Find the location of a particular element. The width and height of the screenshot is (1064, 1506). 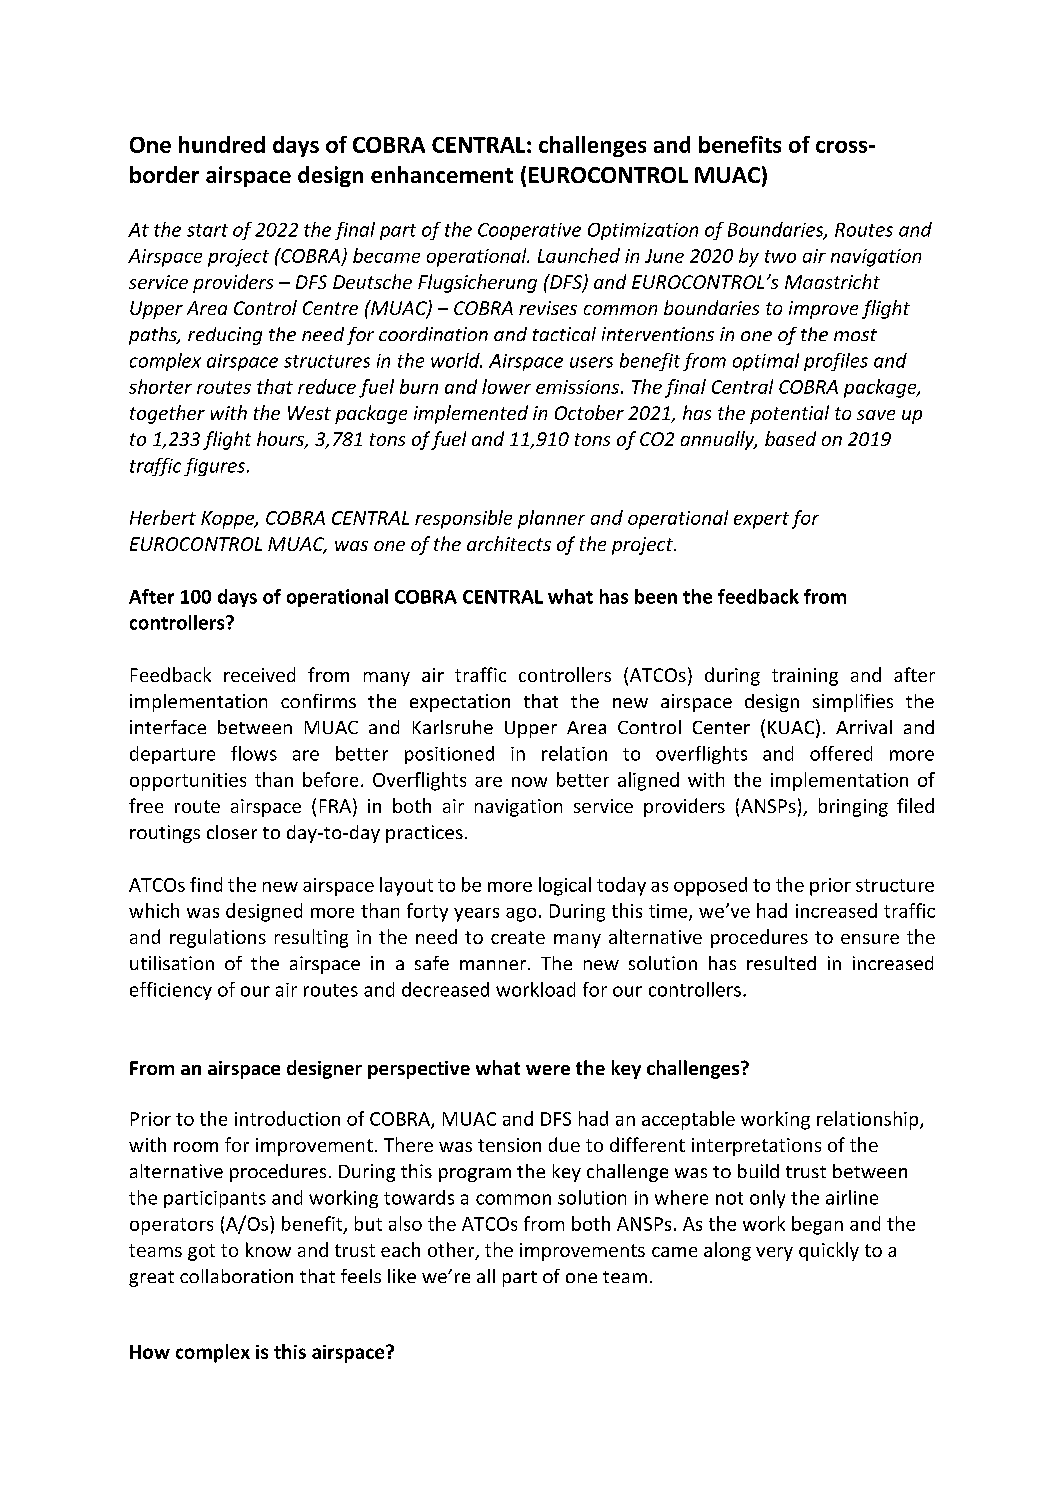

regulations is located at coordinates (218, 938).
